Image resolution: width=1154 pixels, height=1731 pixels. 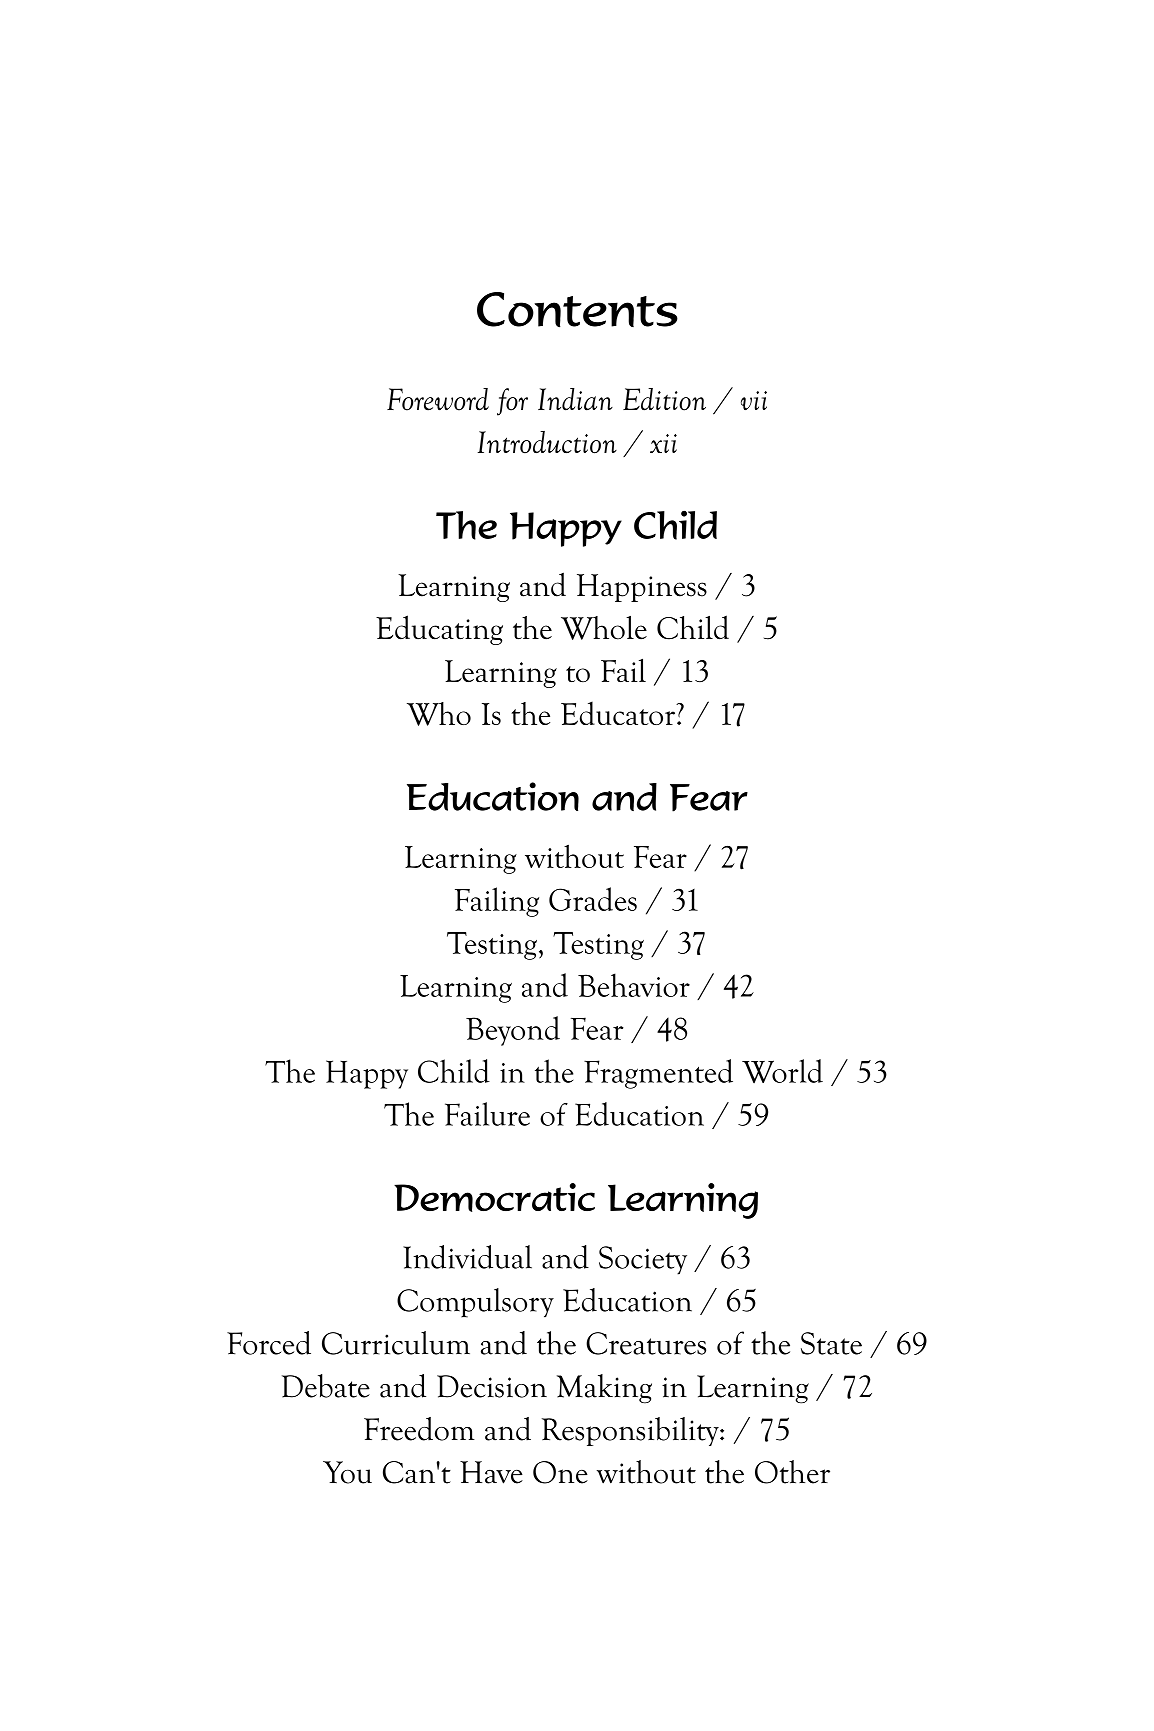 I want to click on Beyond, so click(x=513, y=1031).
